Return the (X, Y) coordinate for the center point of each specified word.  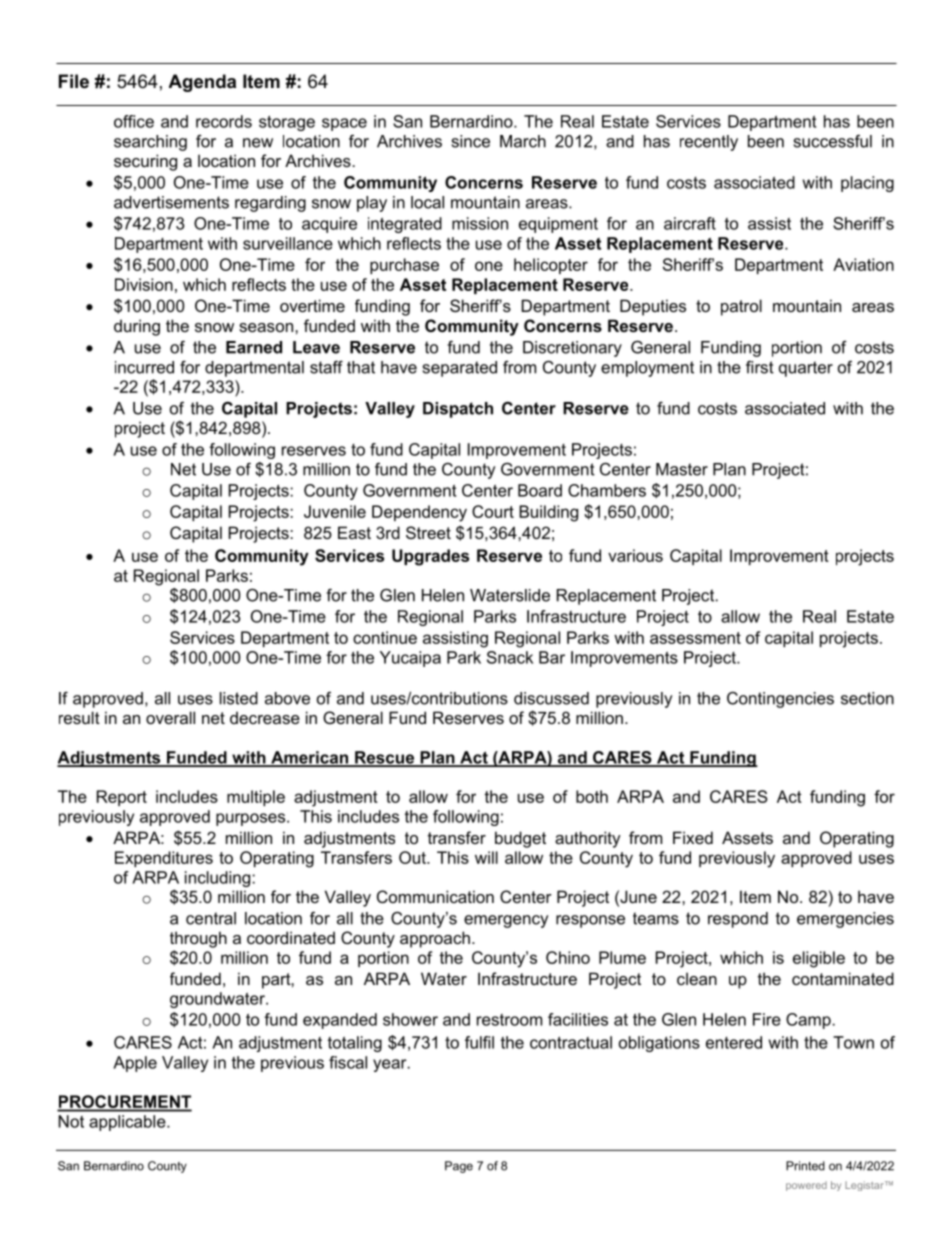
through (198, 939)
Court (493, 511)
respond (738, 920)
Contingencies (780, 700)
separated (460, 369)
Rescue (385, 758)
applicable (128, 1123)
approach (435, 939)
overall (170, 717)
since (471, 141)
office (134, 121)
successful (833, 141)
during (137, 327)
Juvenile (335, 511)
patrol (741, 307)
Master (682, 469)
